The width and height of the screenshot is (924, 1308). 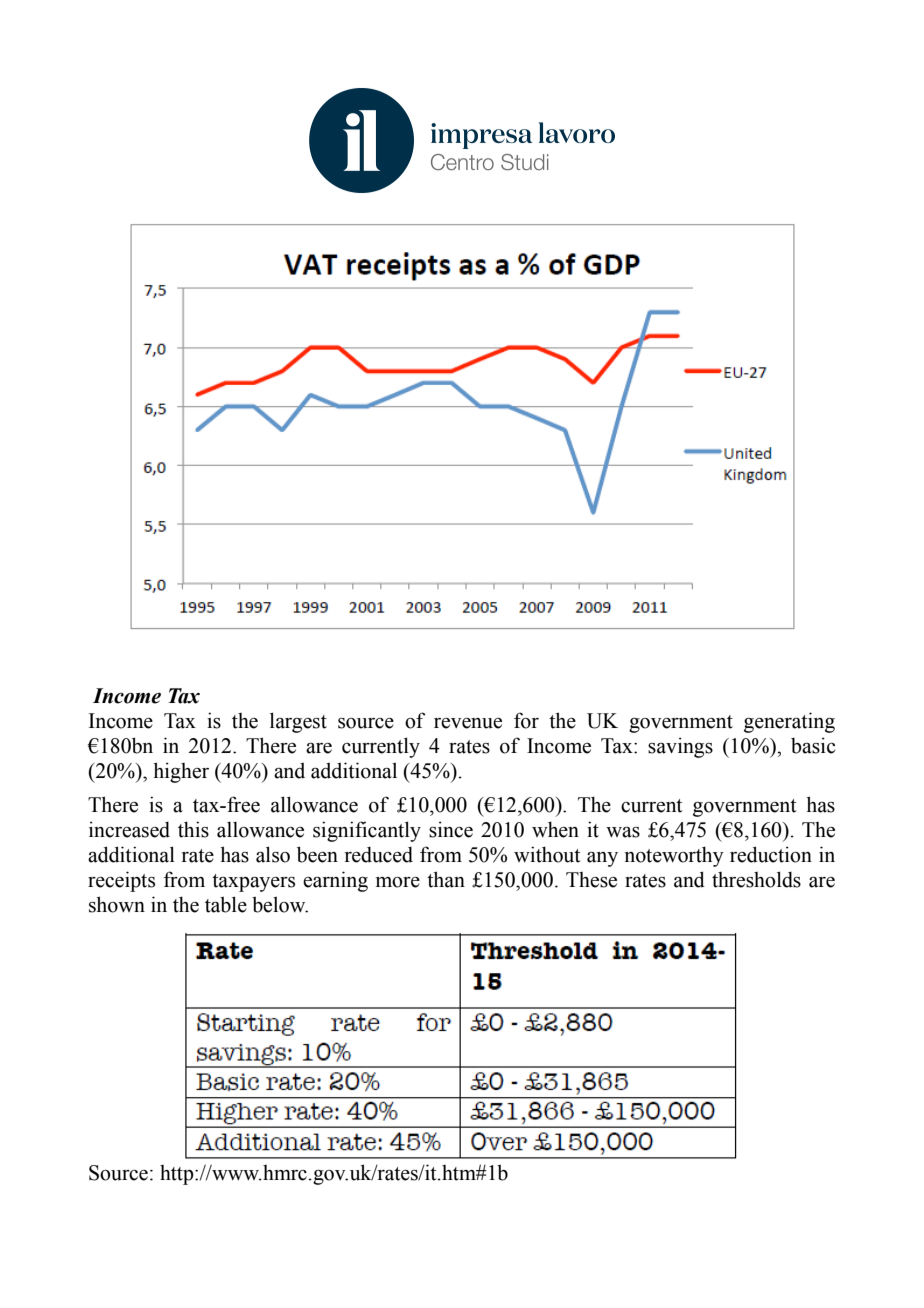 What do you see at coordinates (193, 829) in the screenshot?
I see `this` at bounding box center [193, 829].
